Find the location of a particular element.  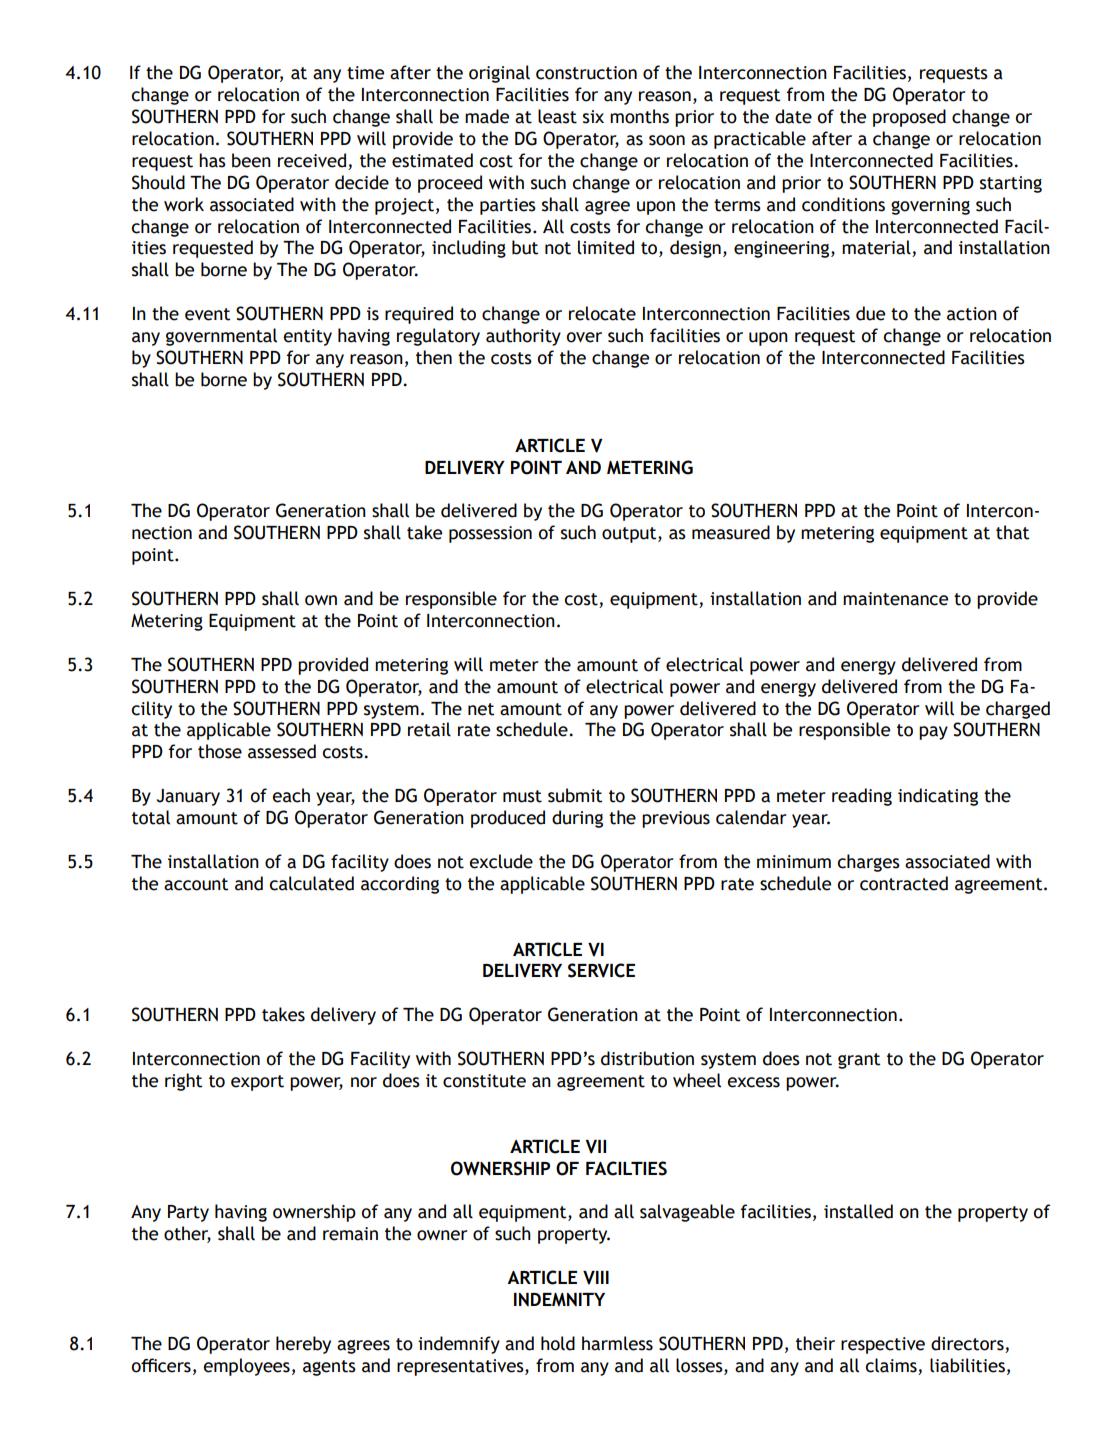

submit is located at coordinates (575, 795).
